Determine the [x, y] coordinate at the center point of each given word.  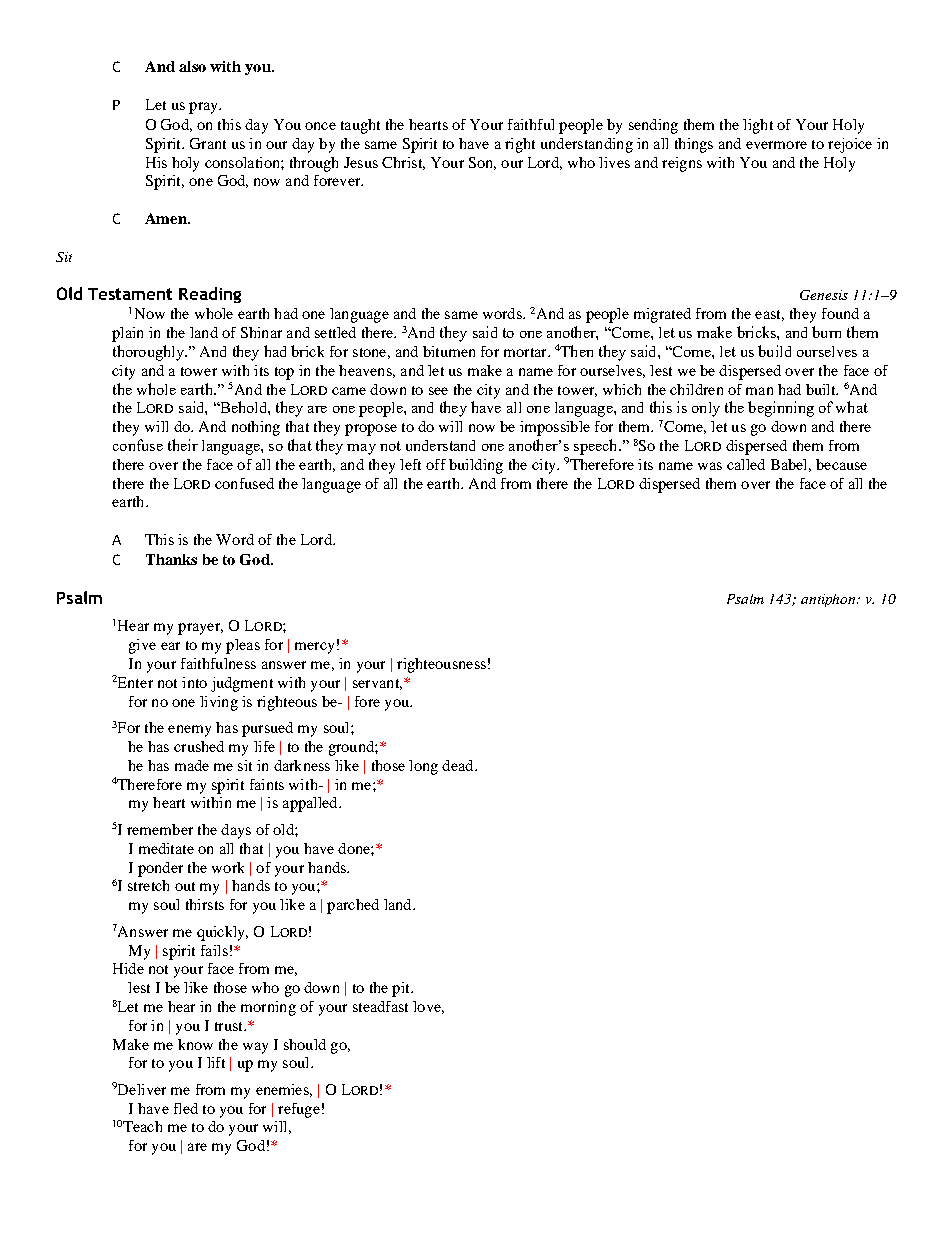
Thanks [171, 559]
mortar [526, 352]
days [236, 831]
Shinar [261, 332]
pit [402, 989]
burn [826, 332]
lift [216, 1062]
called [746, 464]
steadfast [380, 1006]
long [423, 767]
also [192, 66]
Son [482, 163]
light [758, 126]
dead [459, 765]
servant [377, 684]
